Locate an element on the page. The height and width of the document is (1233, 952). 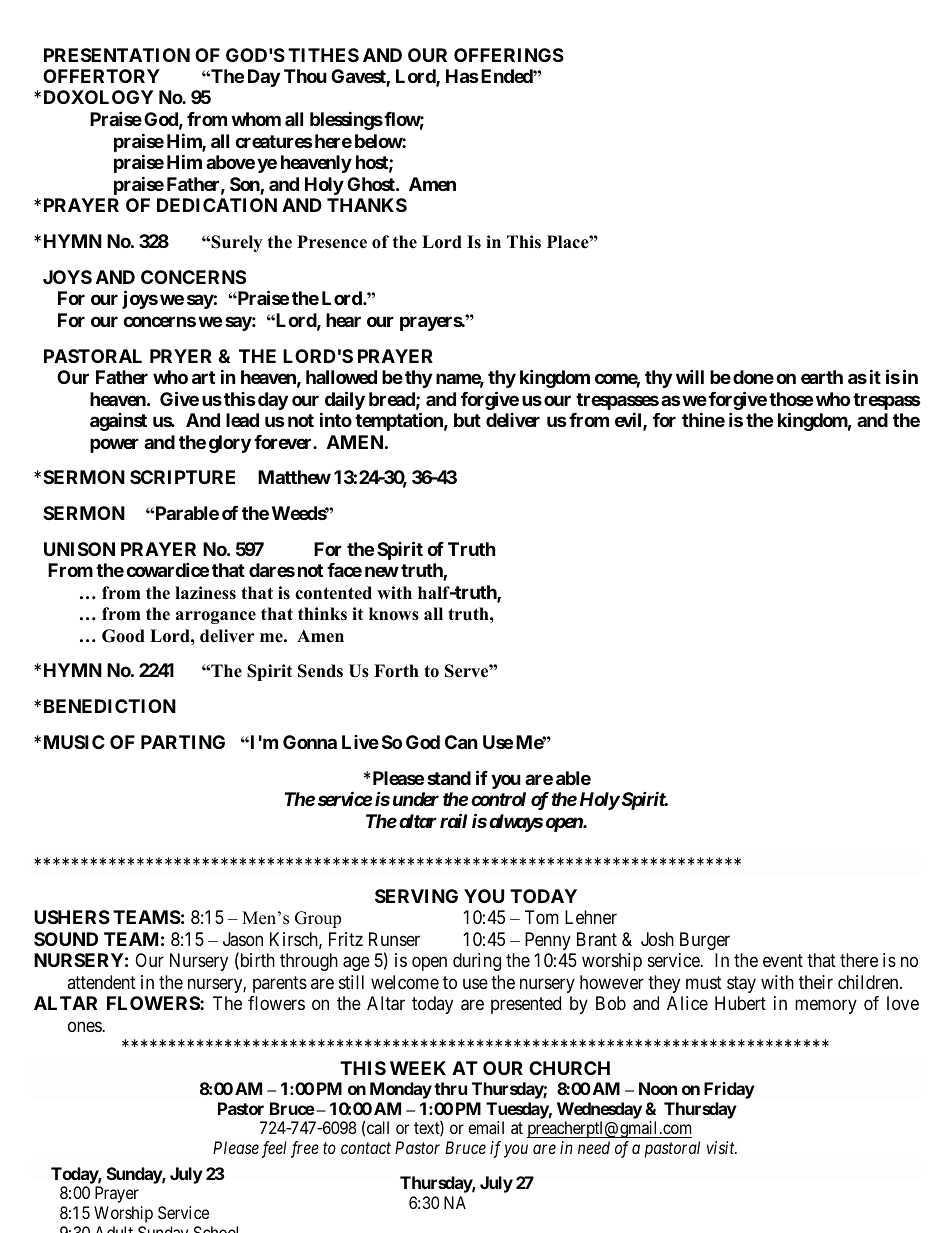
Ended is located at coordinates (506, 76).
